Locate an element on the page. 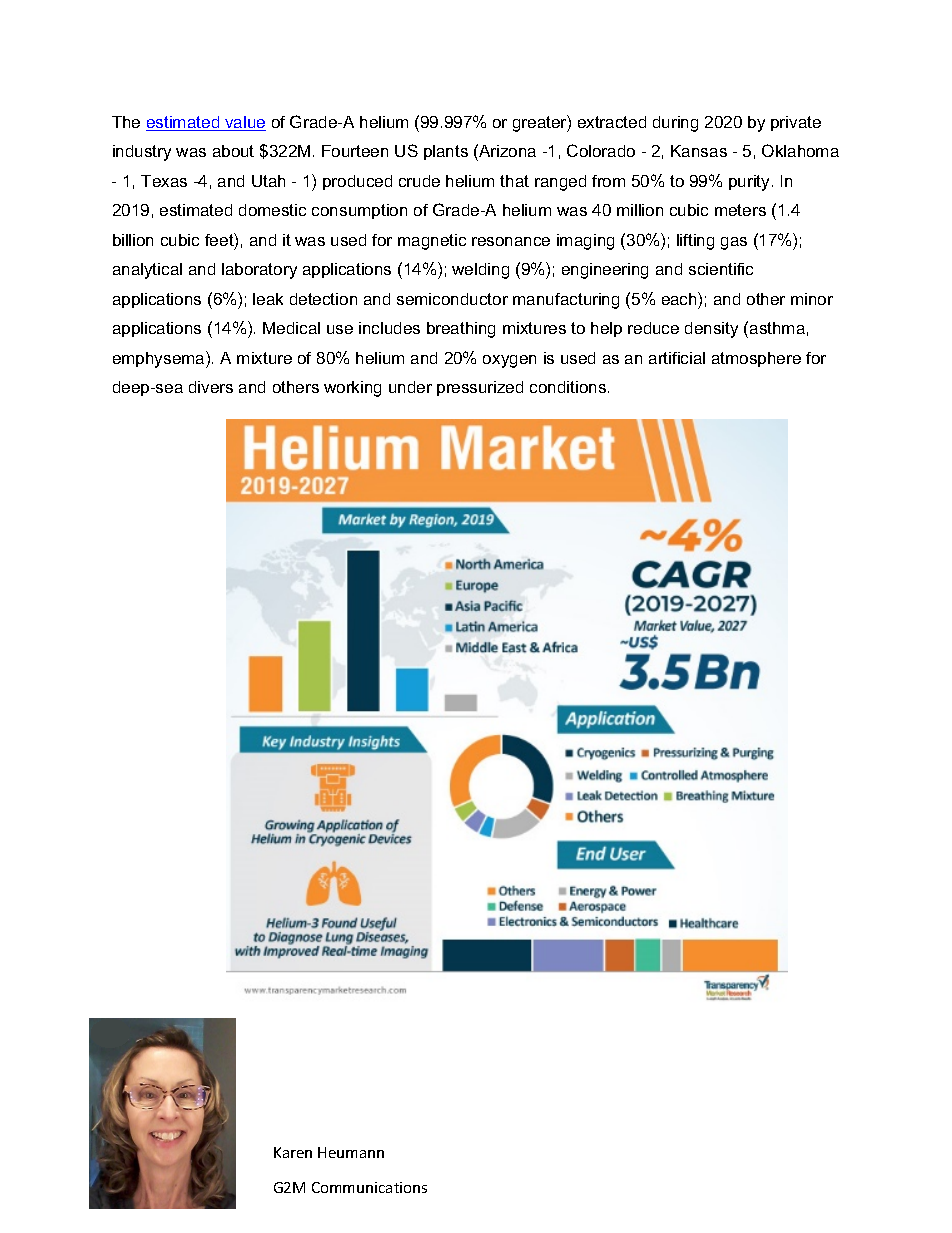 This image has height=1233, width=952. conditions is located at coordinates (569, 387).
